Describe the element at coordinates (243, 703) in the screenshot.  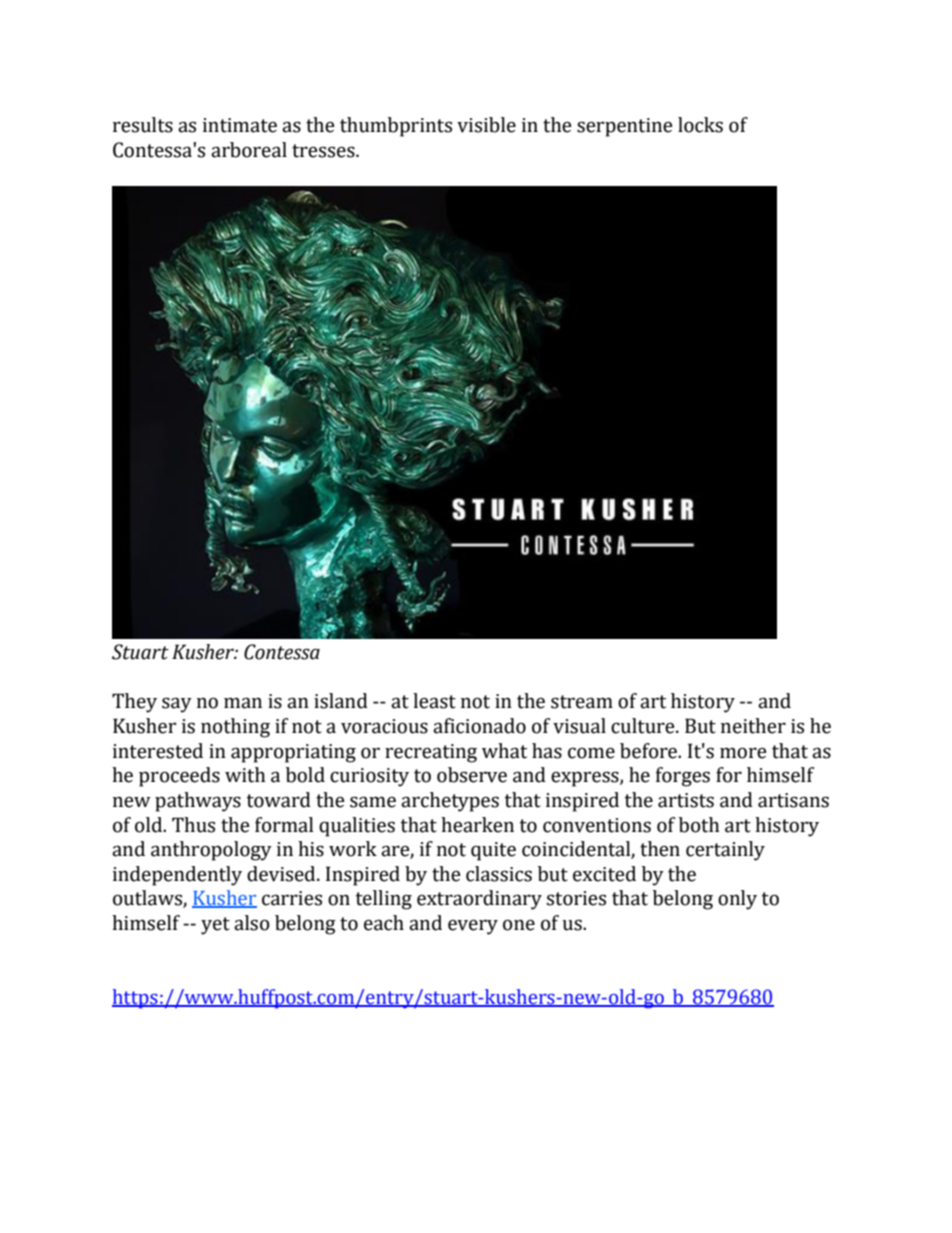
I see `man` at that location.
